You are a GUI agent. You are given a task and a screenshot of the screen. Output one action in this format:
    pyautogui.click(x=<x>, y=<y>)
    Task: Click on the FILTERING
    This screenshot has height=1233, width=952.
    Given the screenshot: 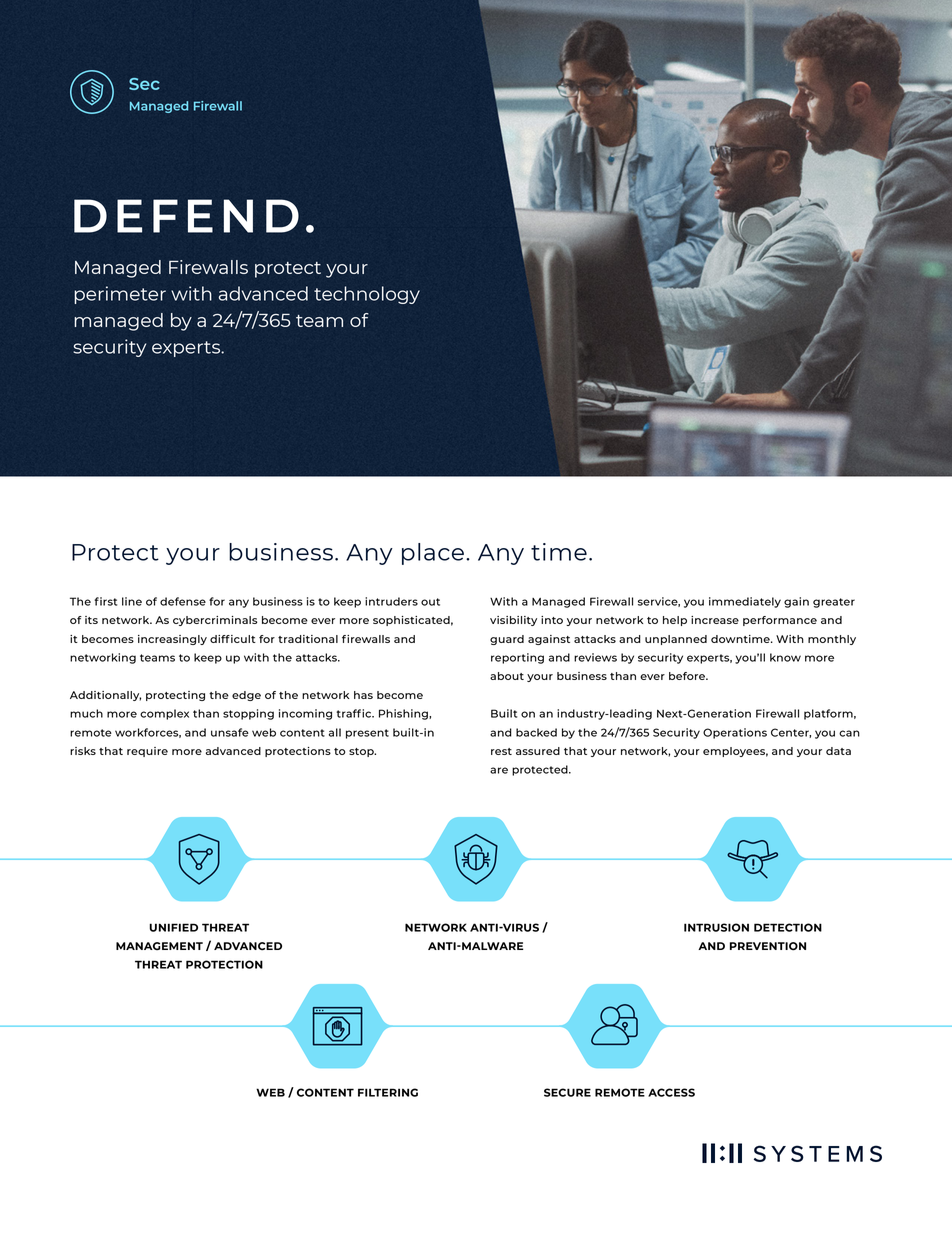 What is the action you would take?
    pyautogui.click(x=388, y=1092)
